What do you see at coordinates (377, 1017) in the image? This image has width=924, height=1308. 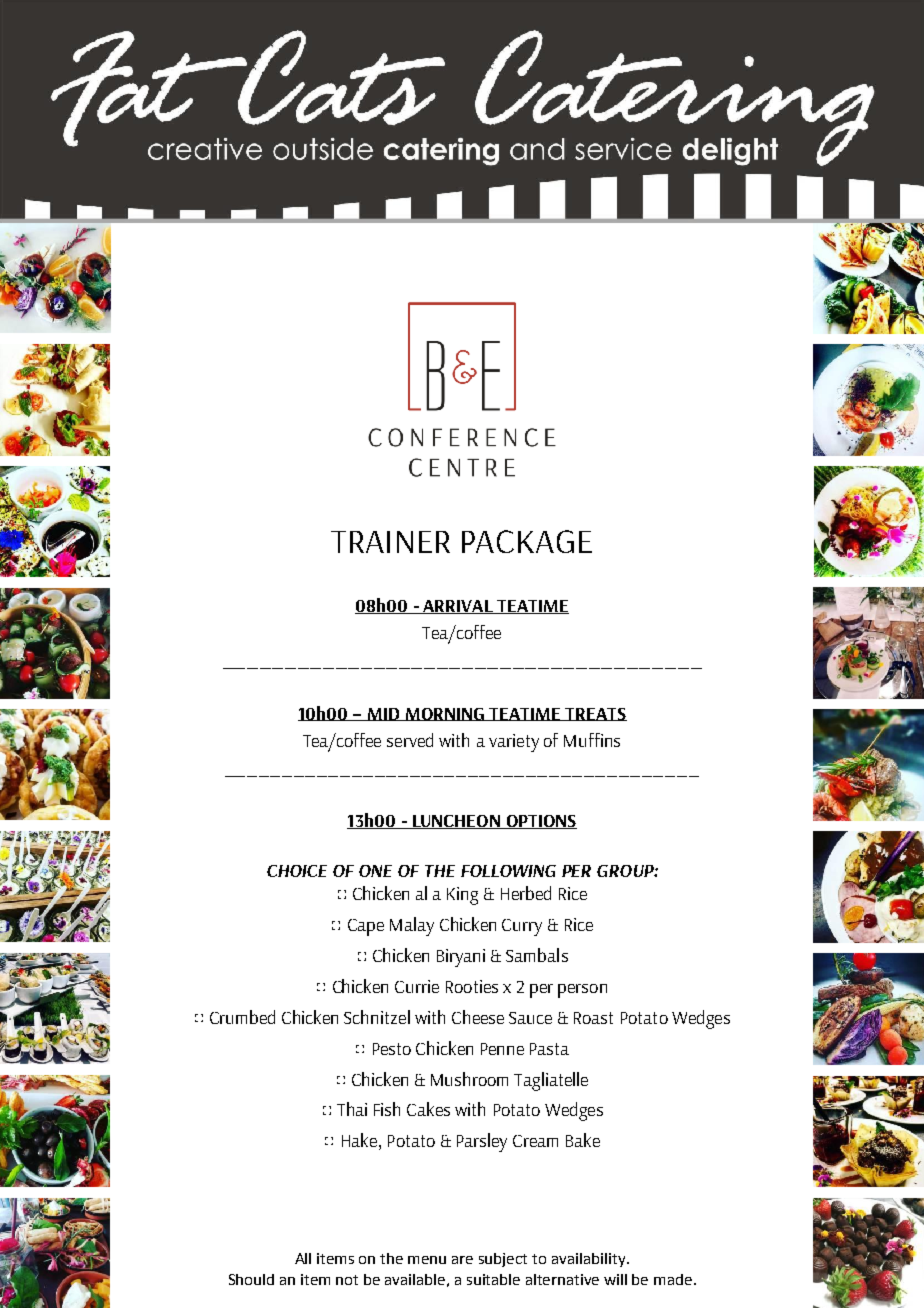 I see `Schnitzel` at bounding box center [377, 1017].
